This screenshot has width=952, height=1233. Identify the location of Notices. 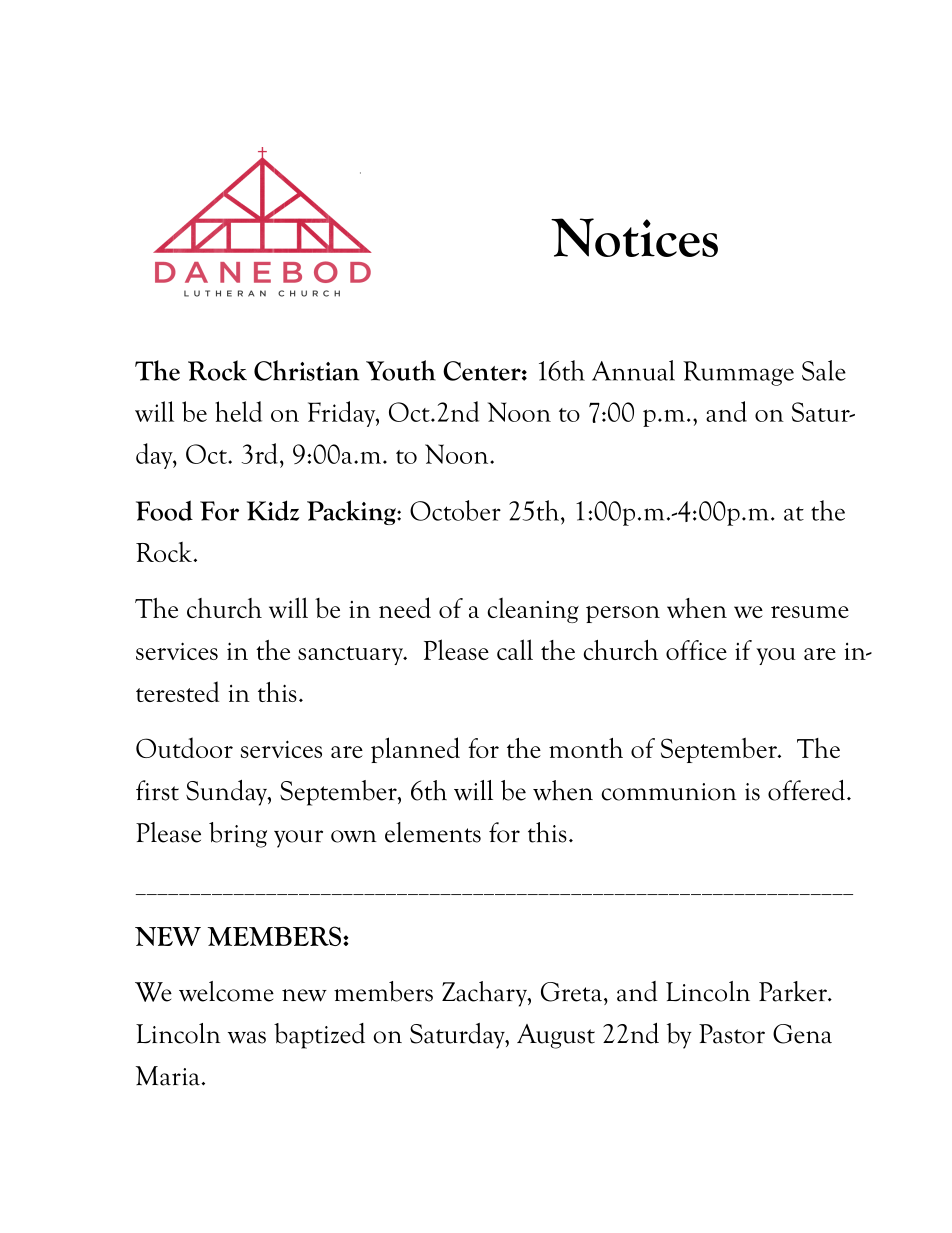
(634, 237).
